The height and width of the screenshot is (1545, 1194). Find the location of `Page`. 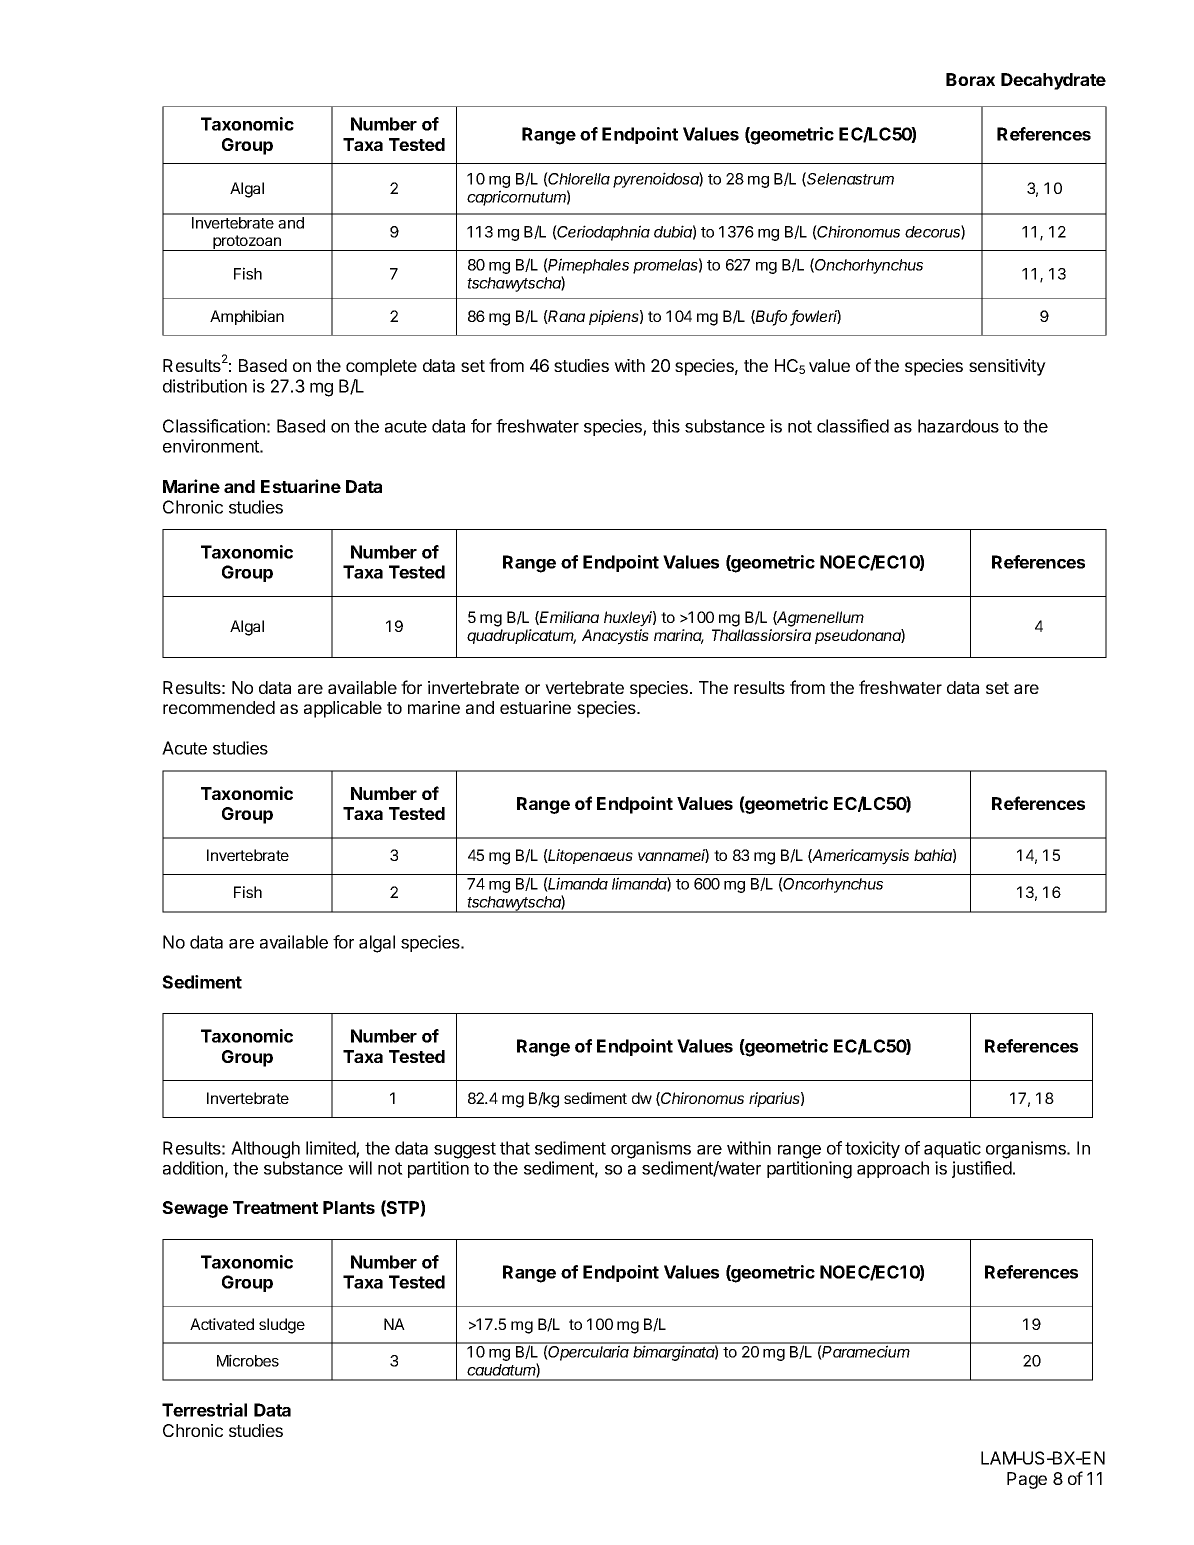

Page is located at coordinates (1027, 1480).
